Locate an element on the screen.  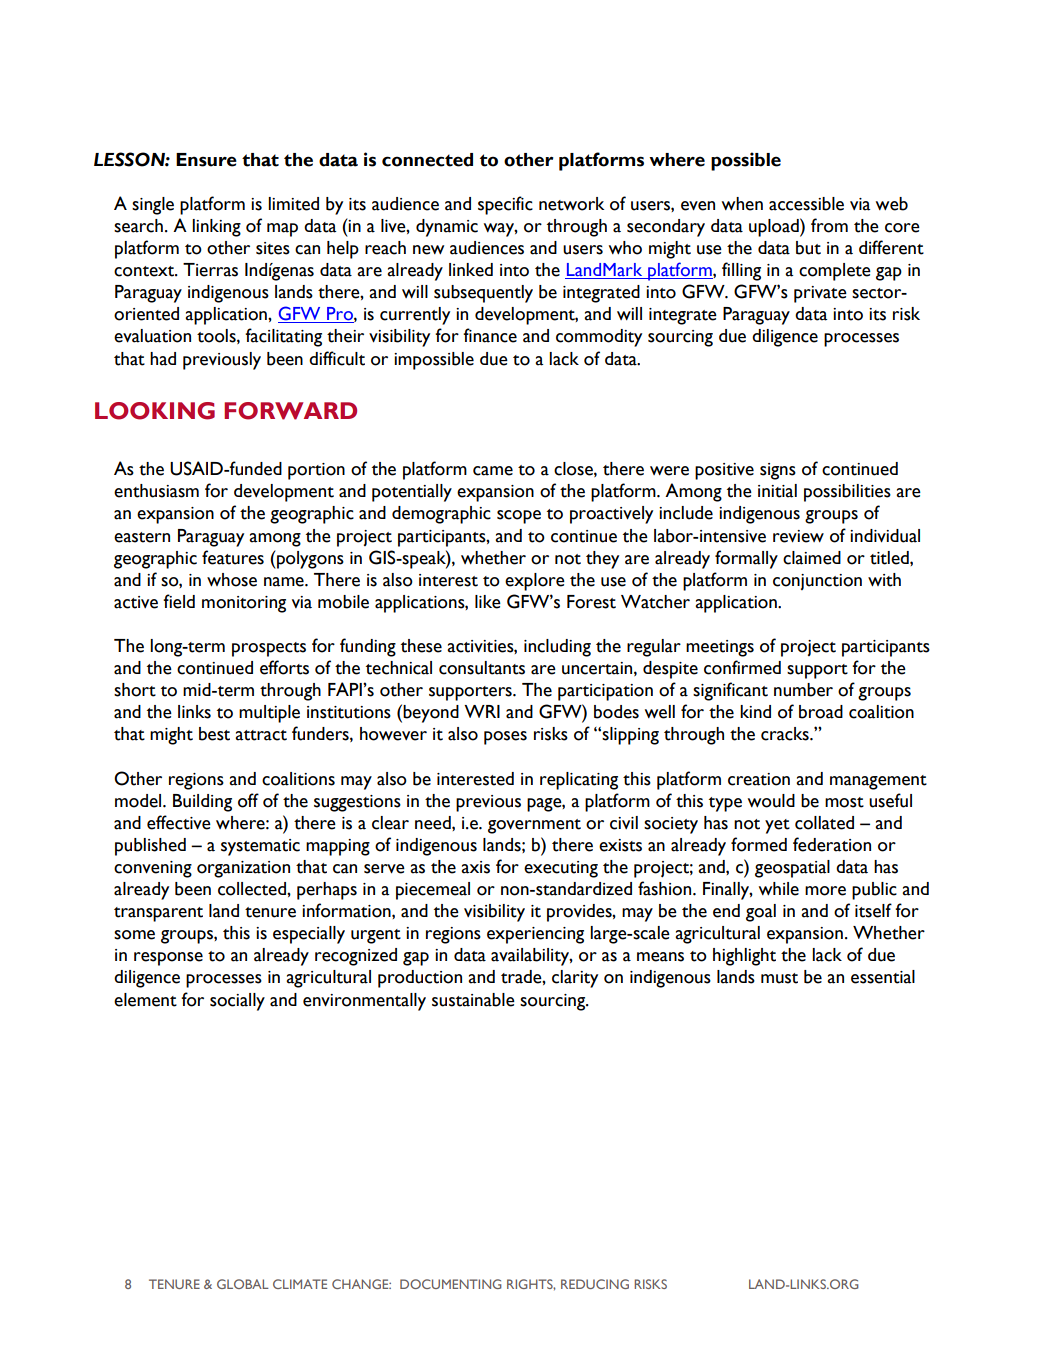
experiencing is located at coordinates (535, 935).
